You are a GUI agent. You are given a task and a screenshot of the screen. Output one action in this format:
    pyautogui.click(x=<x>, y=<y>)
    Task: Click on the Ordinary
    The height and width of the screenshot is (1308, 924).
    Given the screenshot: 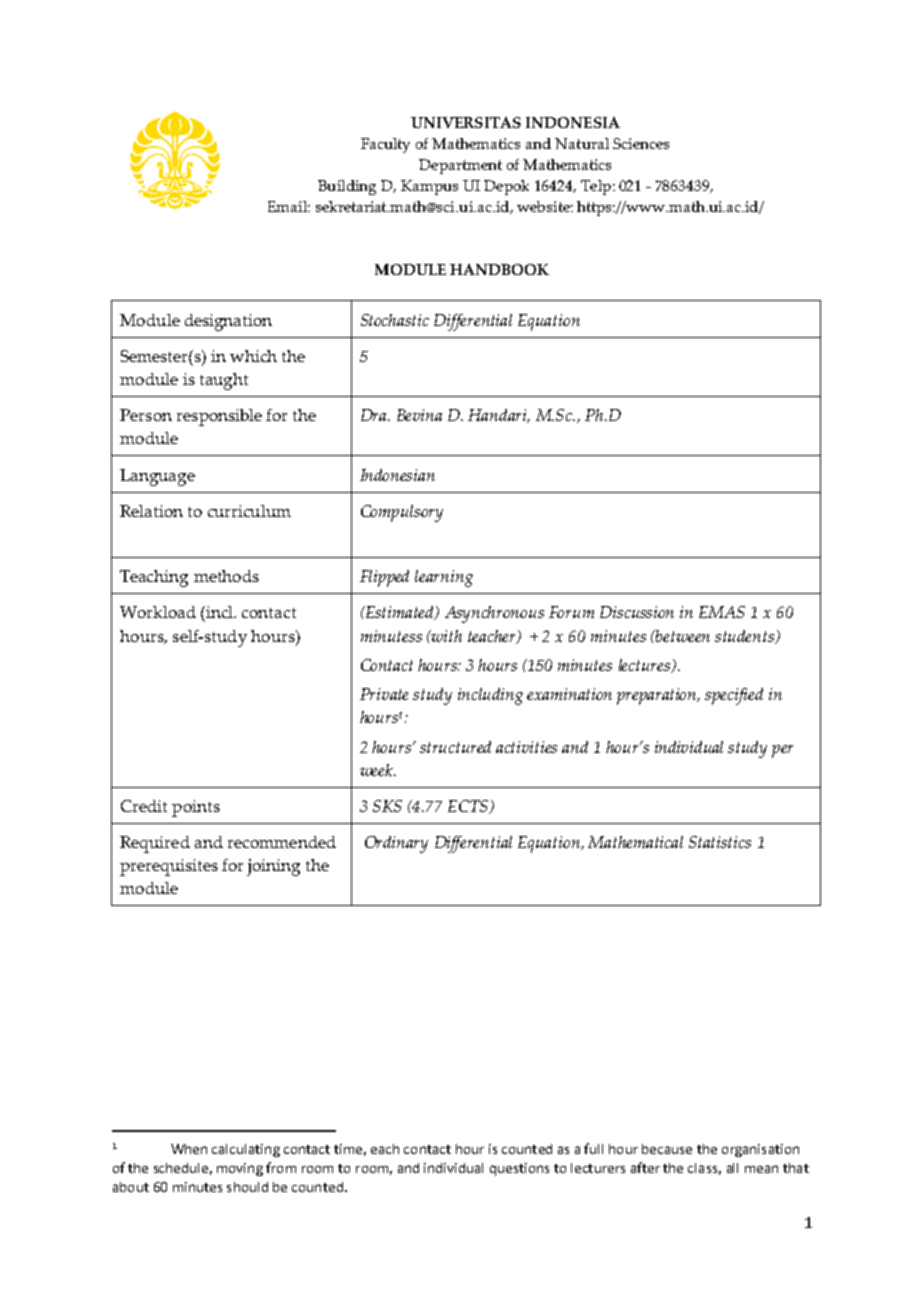 What is the action you would take?
    pyautogui.click(x=396, y=844)
